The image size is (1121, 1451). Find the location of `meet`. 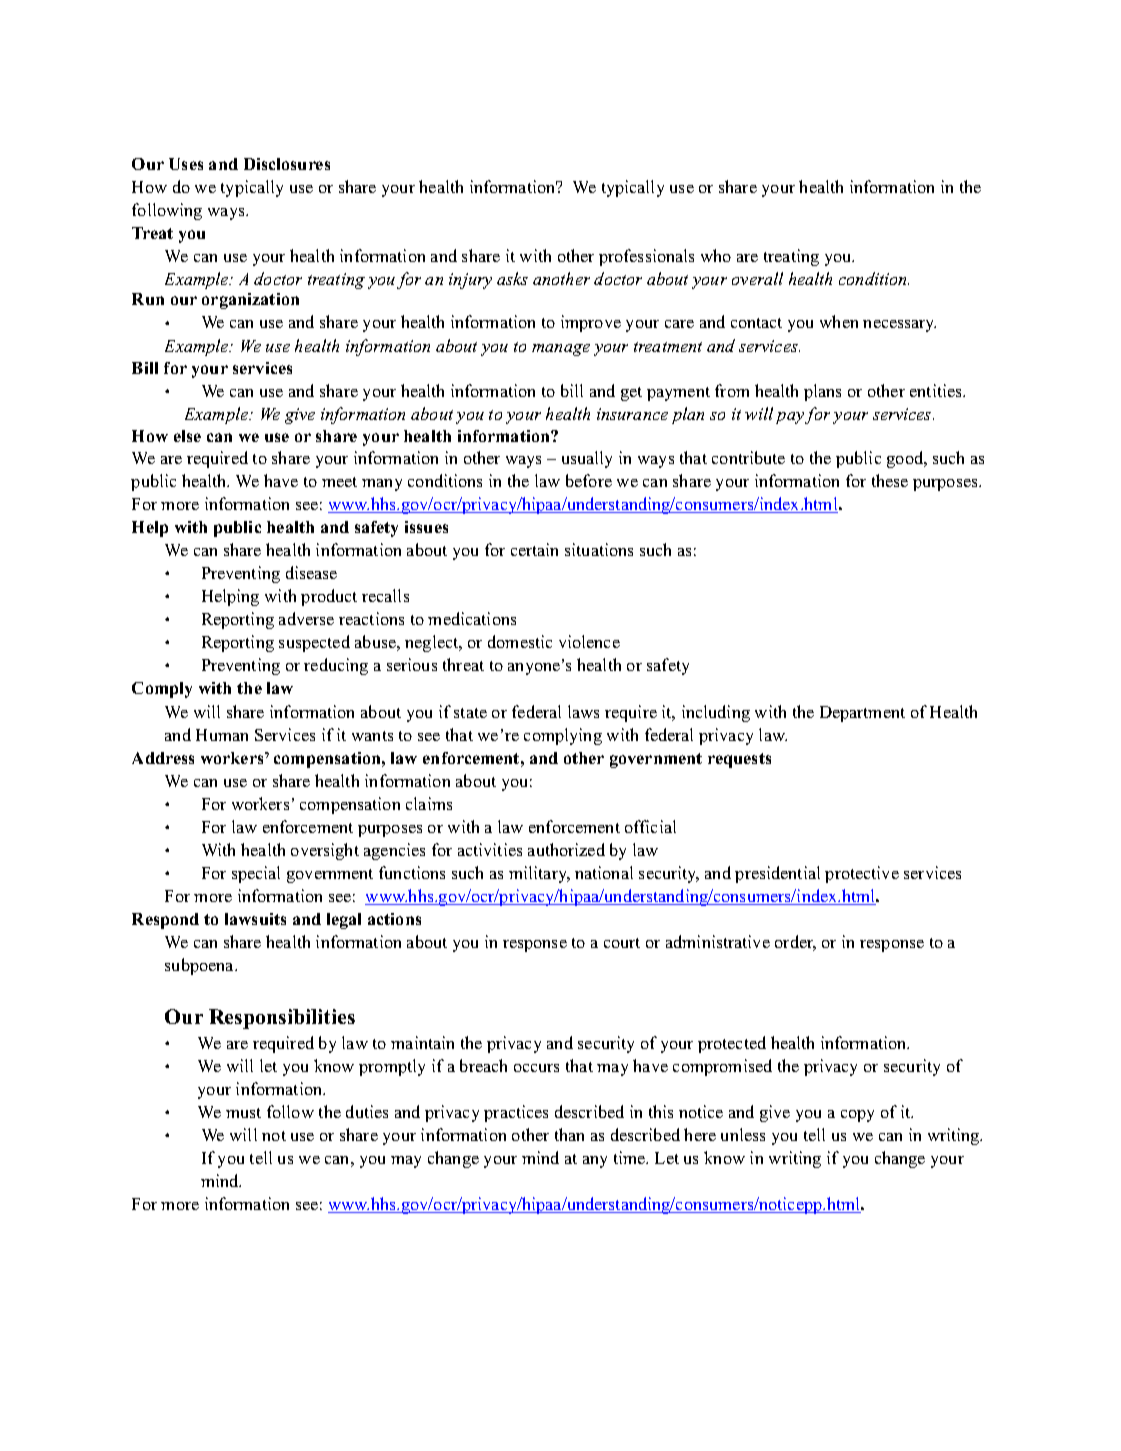

meet is located at coordinates (339, 482).
